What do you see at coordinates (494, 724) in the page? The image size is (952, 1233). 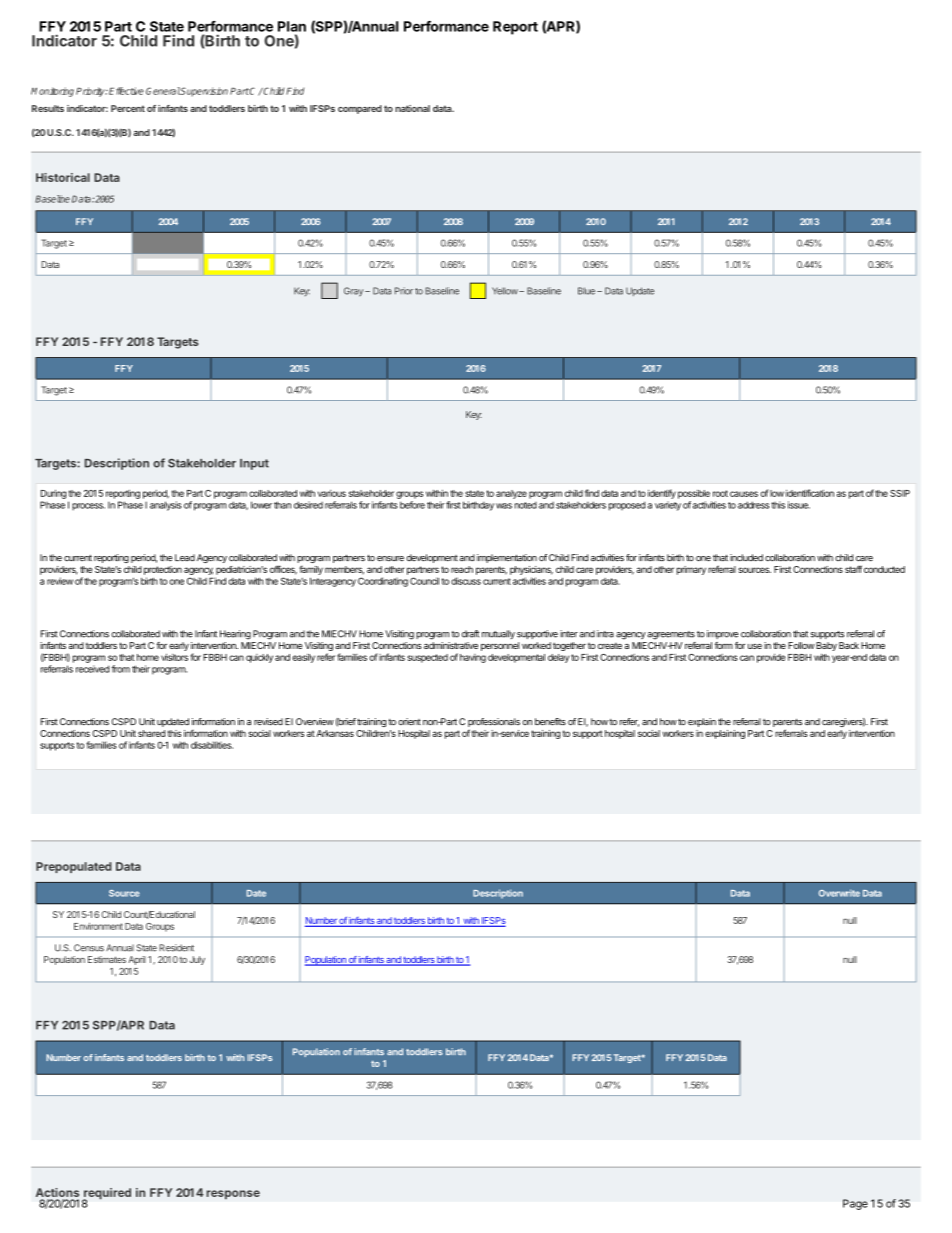 I see `professionals` at bounding box center [494, 724].
